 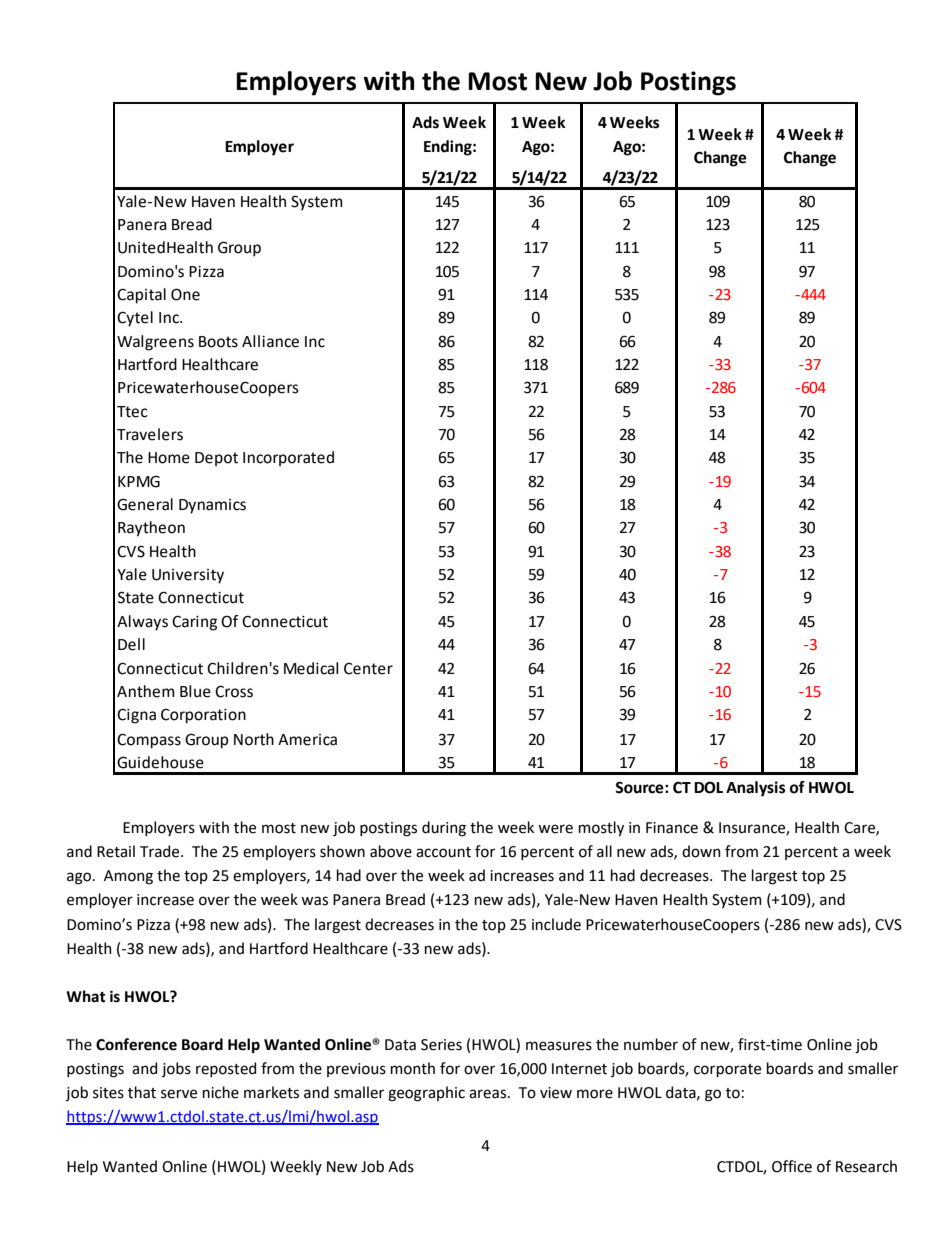 I want to click on Office, so click(x=792, y=1166).
